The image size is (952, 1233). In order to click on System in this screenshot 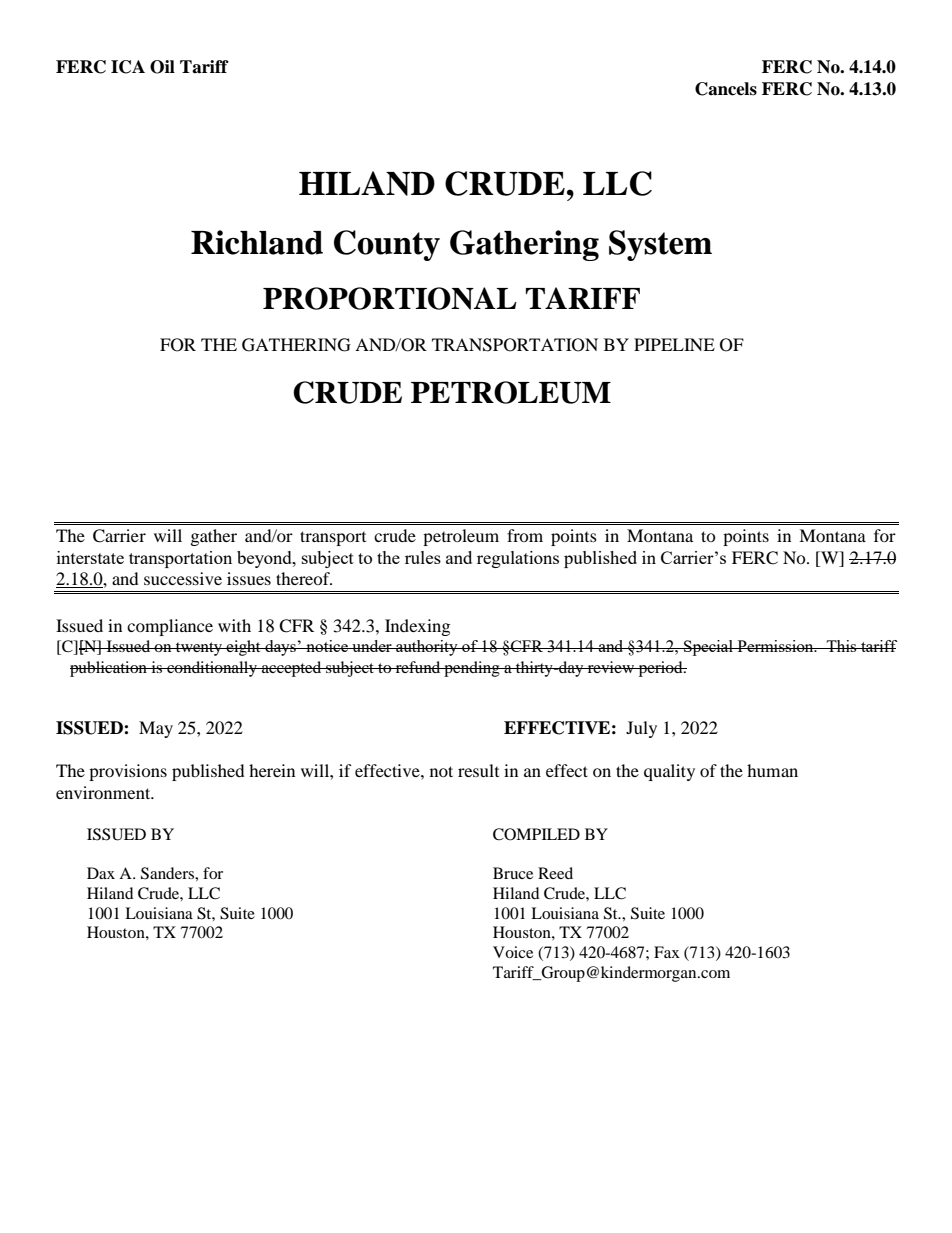, I will do `click(660, 245)`.
